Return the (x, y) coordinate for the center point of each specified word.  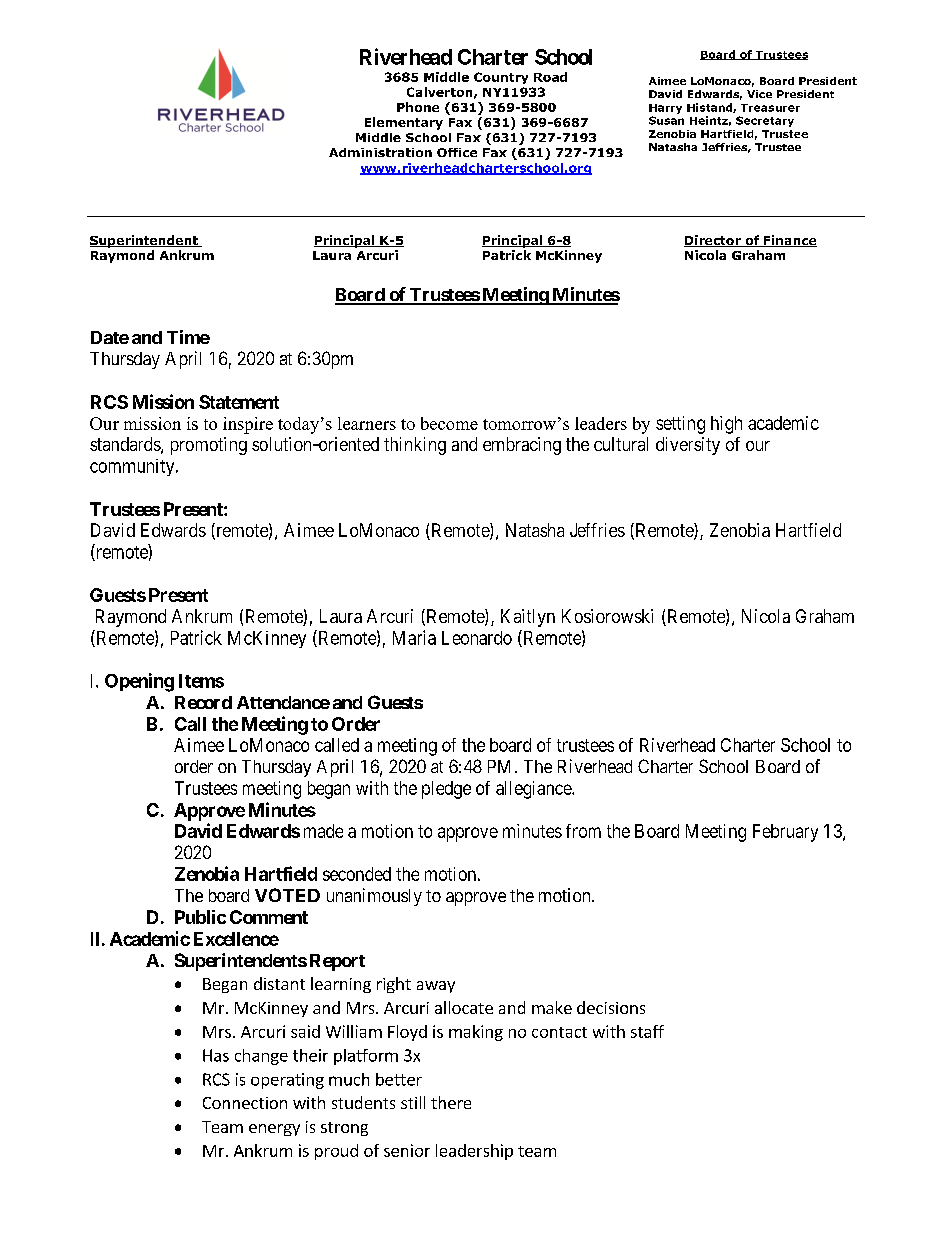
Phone (418, 107)
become (449, 423)
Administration (380, 152)
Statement (239, 402)
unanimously (374, 897)
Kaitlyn (528, 618)
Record (203, 702)
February (785, 833)
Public (200, 917)
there (451, 1102)
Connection (245, 1103)
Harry (665, 109)
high (726, 425)
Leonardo (477, 638)
